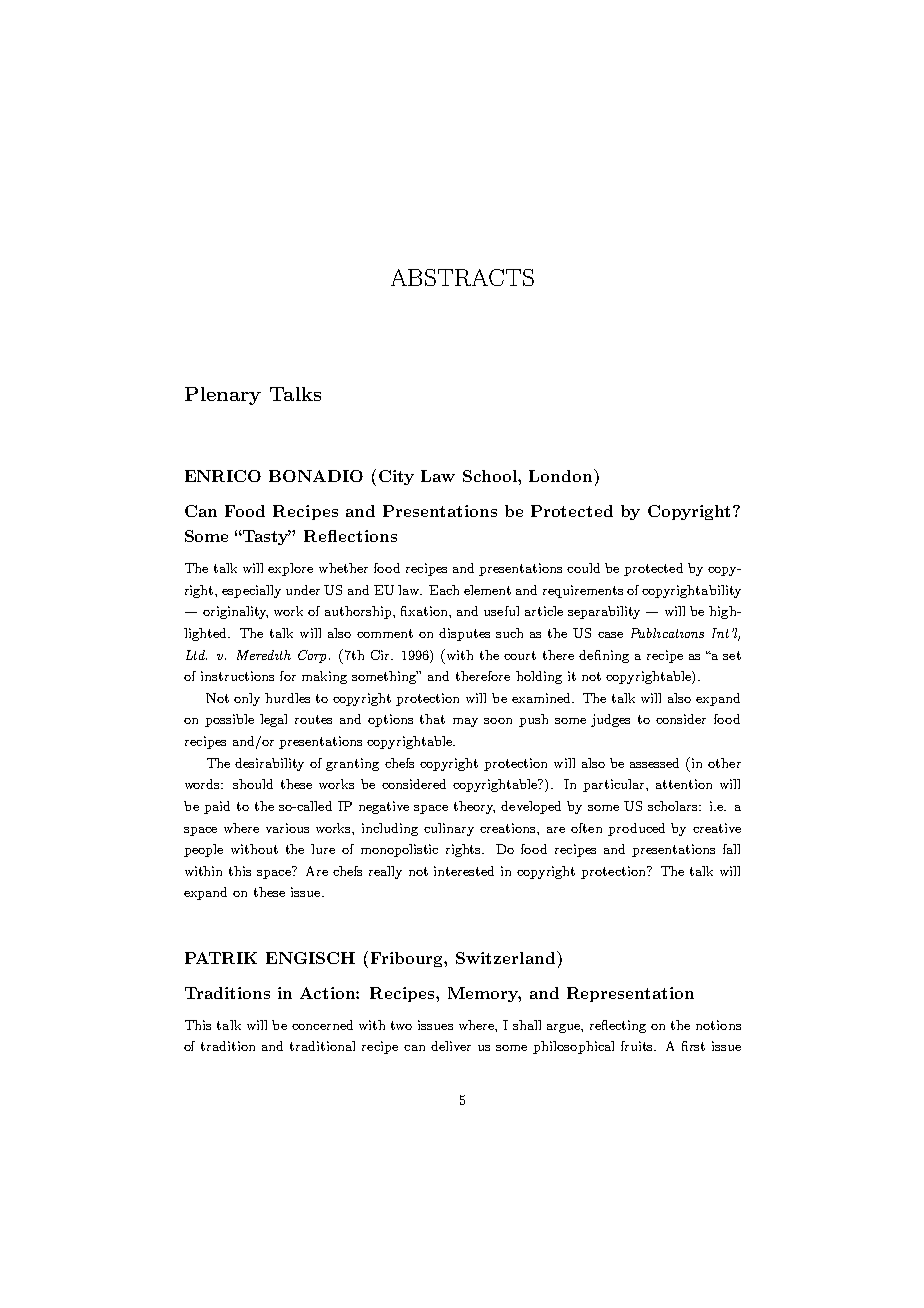 The height and width of the document is (1308, 924). What do you see at coordinates (562, 475) in the document?
I see `London` at bounding box center [562, 475].
